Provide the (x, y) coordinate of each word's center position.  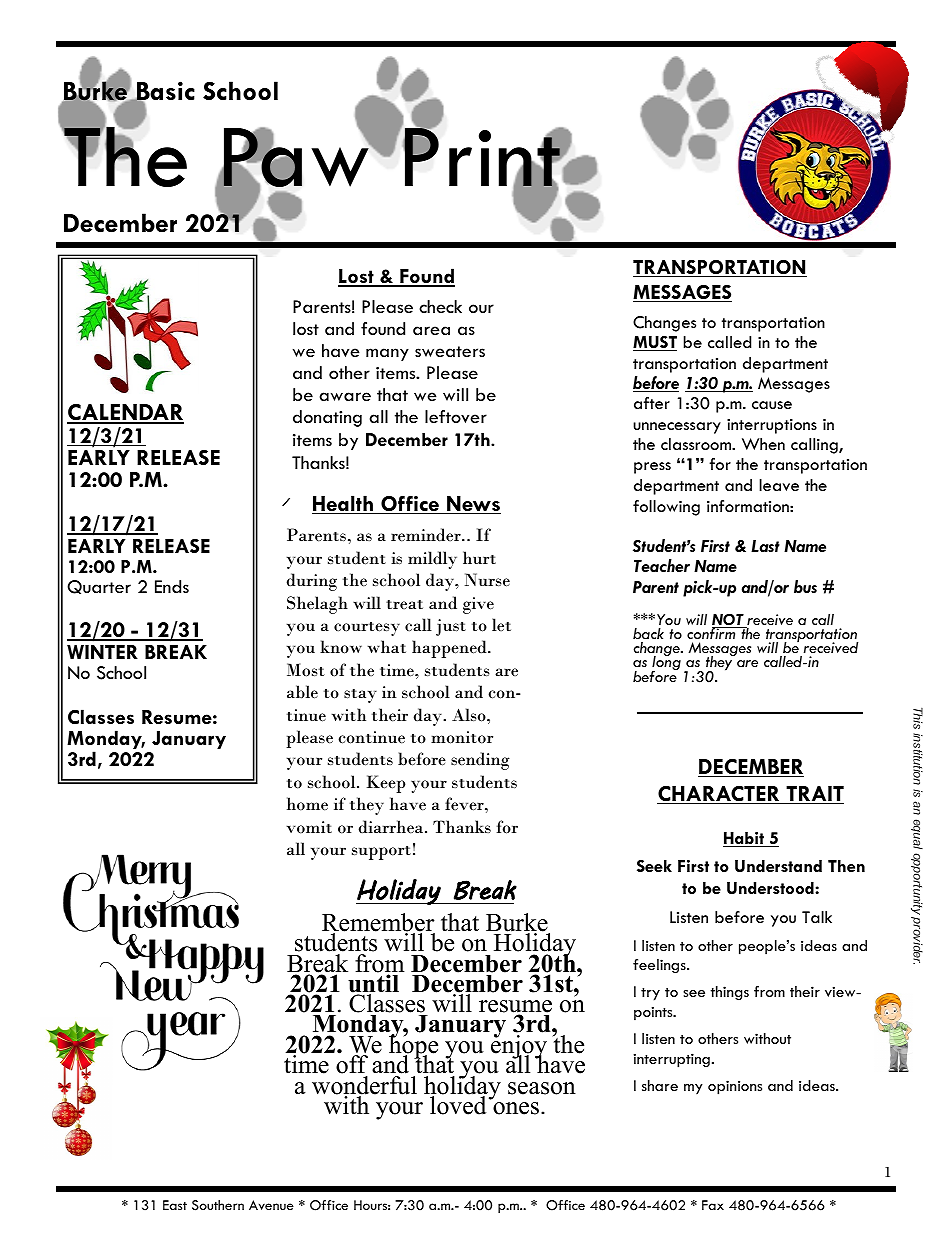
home (307, 804)
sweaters (450, 351)
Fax (713, 1205)
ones (516, 1108)
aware (345, 397)
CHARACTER (719, 795)
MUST (655, 343)
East (175, 1205)
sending (480, 761)
